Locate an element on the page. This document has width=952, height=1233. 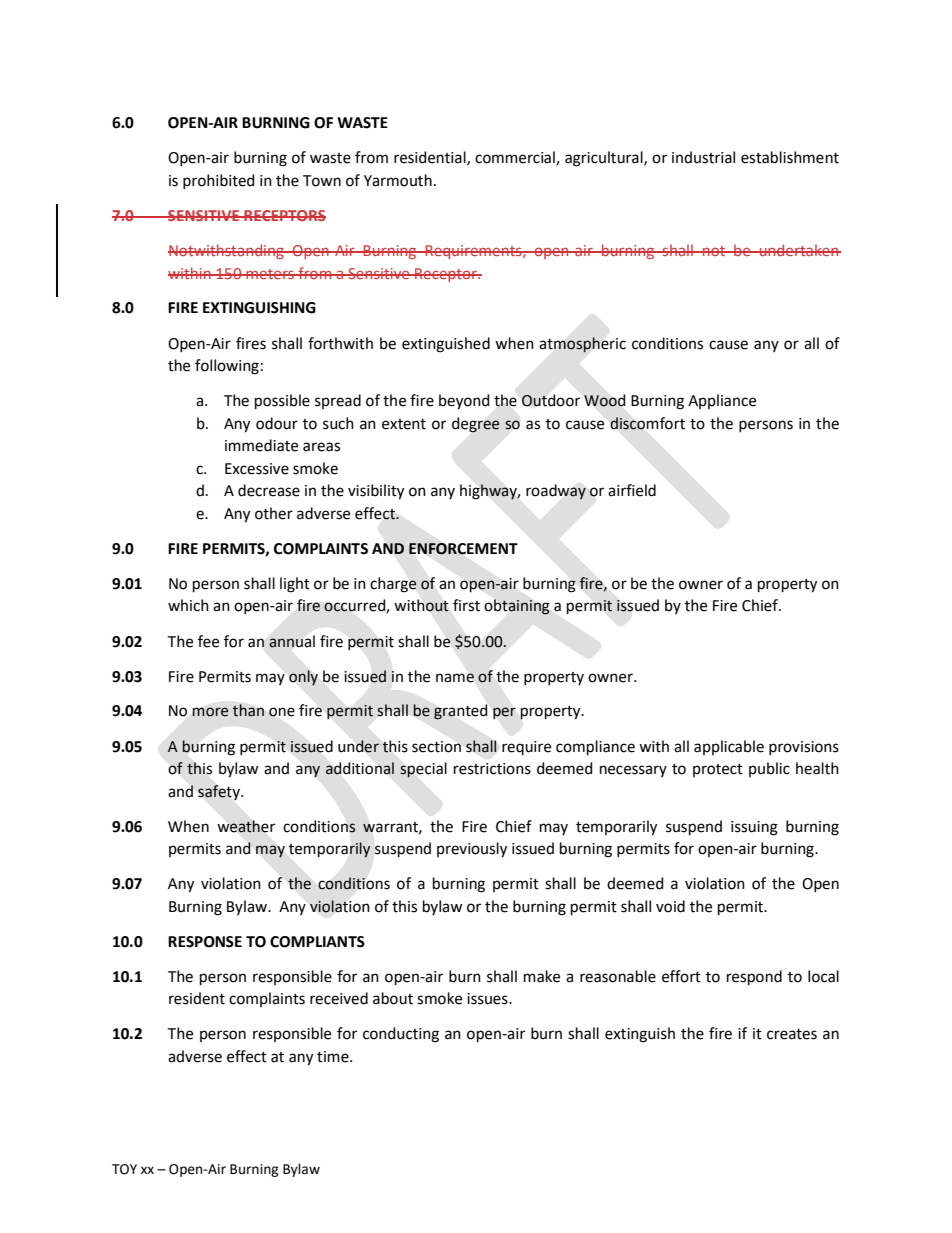
prohibited is located at coordinates (219, 181).
